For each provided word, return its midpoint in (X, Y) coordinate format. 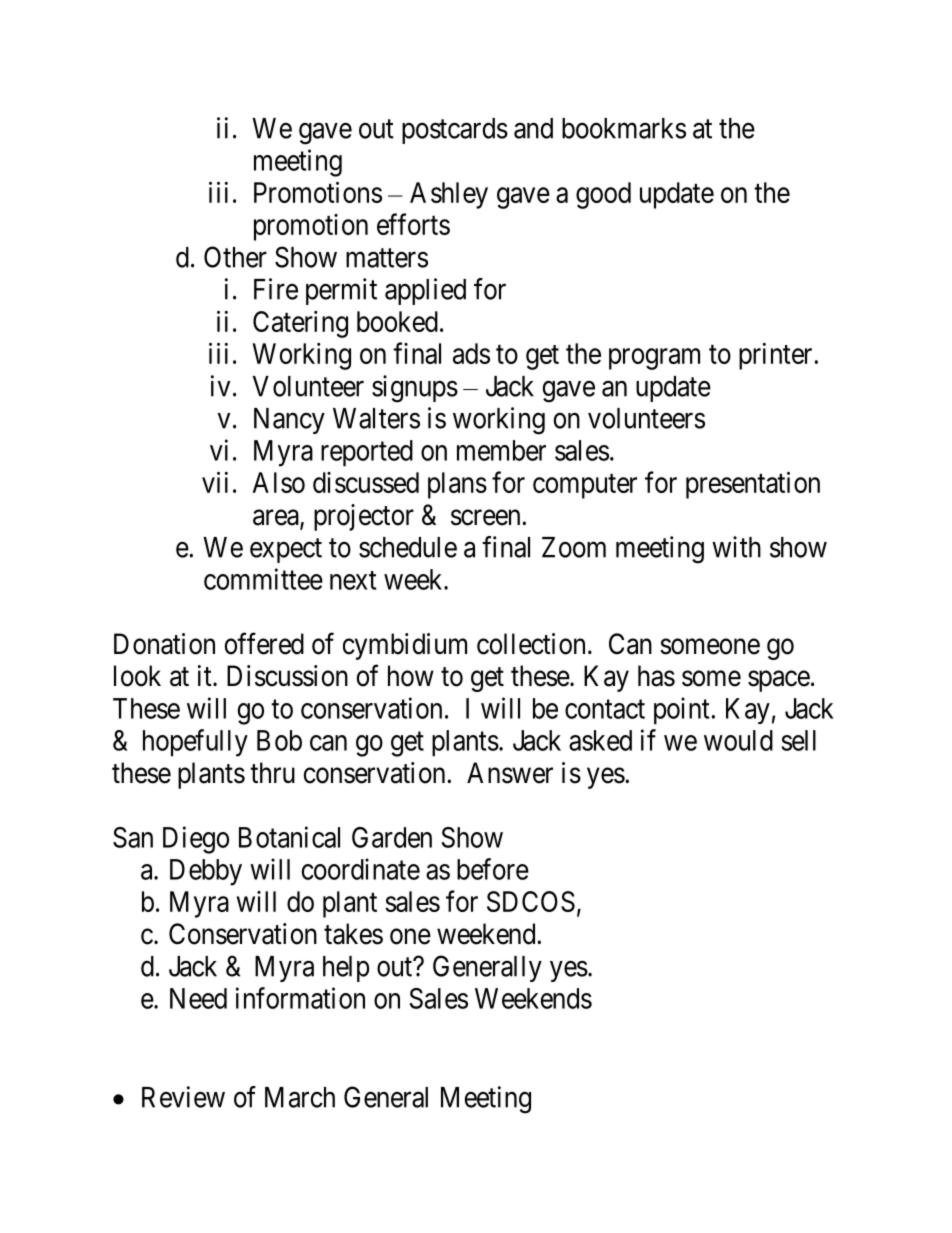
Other (235, 257)
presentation (753, 485)
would (738, 740)
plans (457, 485)
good (603, 195)
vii (215, 482)
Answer (510, 773)
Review (183, 1097)
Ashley (449, 195)
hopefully (195, 743)
